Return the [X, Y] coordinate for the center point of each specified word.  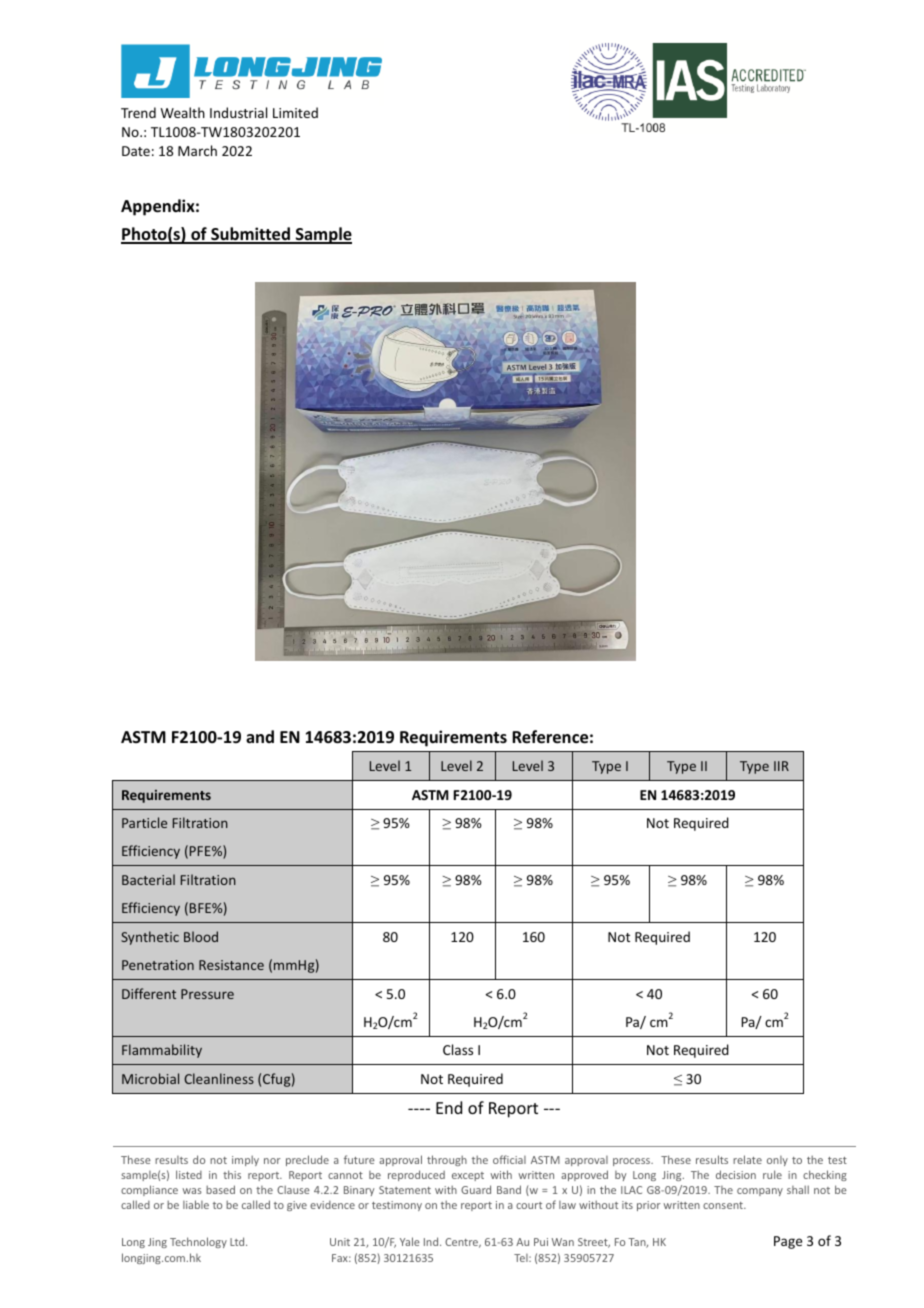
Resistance [231, 965]
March [197, 150]
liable [196, 1204]
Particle [144, 822]
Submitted [250, 235]
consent [724, 1205]
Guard [476, 1189]
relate [747, 1159]
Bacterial [148, 879]
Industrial [238, 112]
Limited [295, 112]
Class [458, 1049]
